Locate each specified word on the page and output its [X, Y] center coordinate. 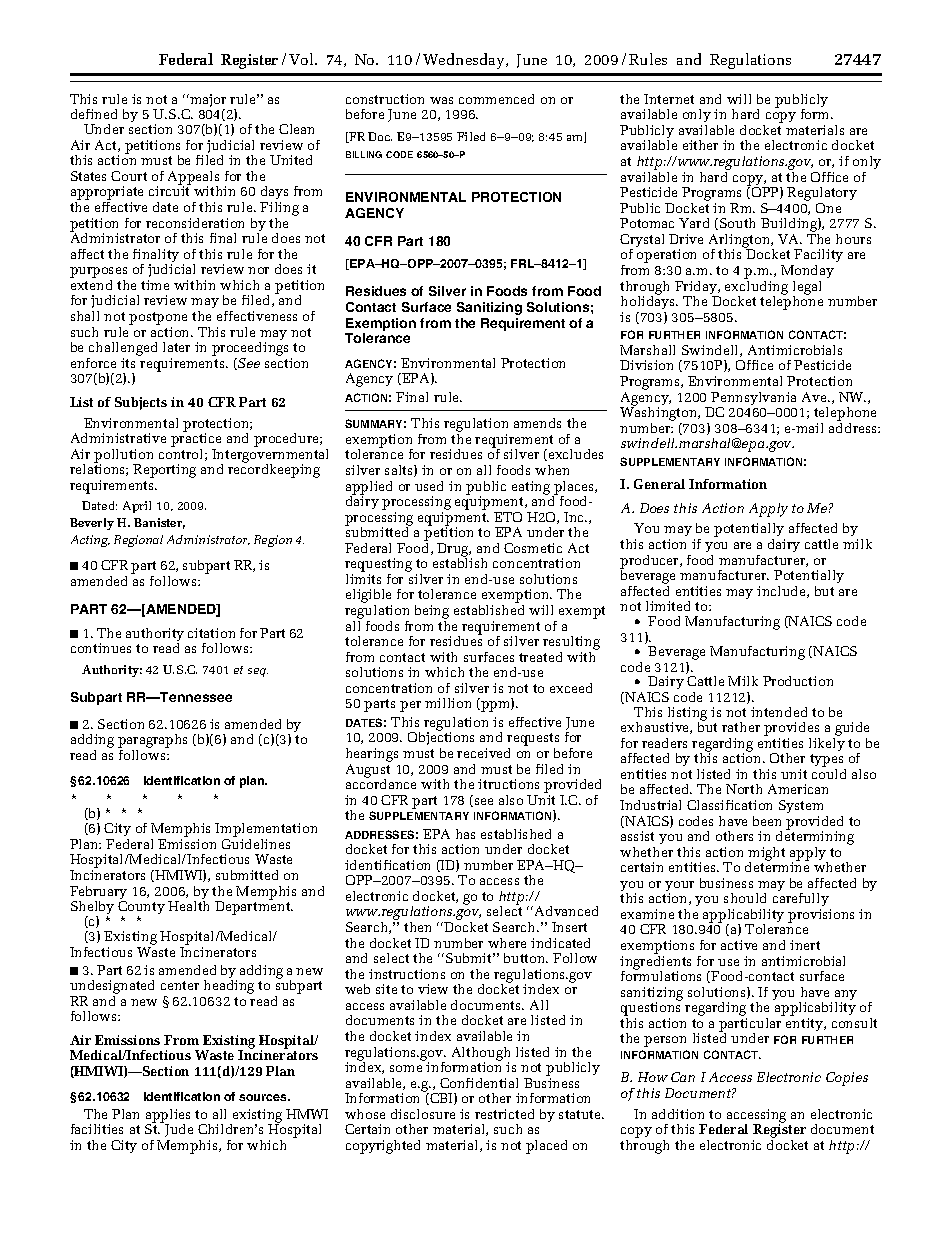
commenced [496, 99]
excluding [756, 287]
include [782, 592]
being [432, 613]
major [207, 102]
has [465, 834]
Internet [669, 99]
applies [168, 1117]
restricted [504, 1114]
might [766, 855]
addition [678, 1114]
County [141, 909]
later [176, 347]
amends [537, 423]
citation [211, 633]
